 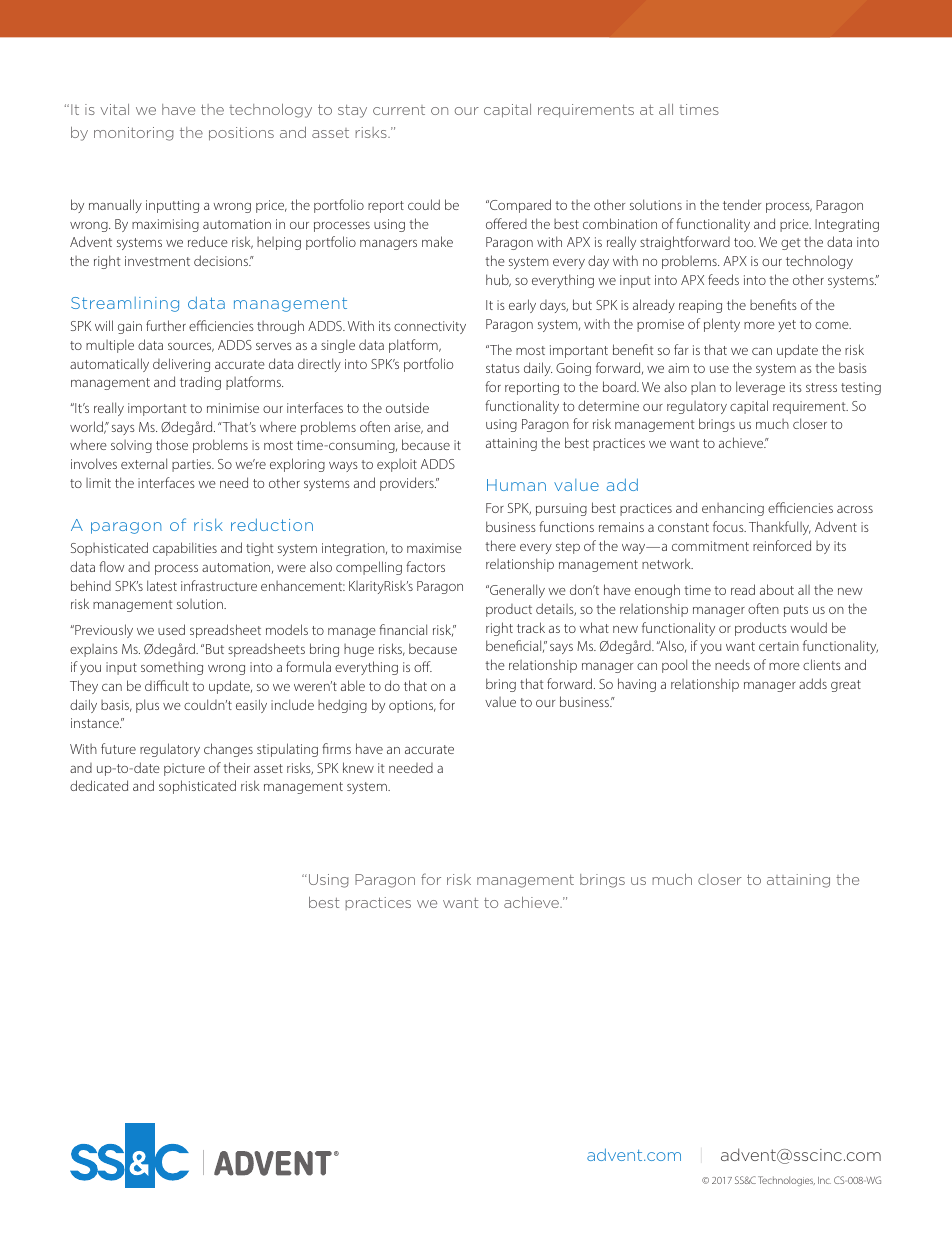 What do you see at coordinates (134, 134) in the screenshot?
I see `monitoring` at bounding box center [134, 134].
